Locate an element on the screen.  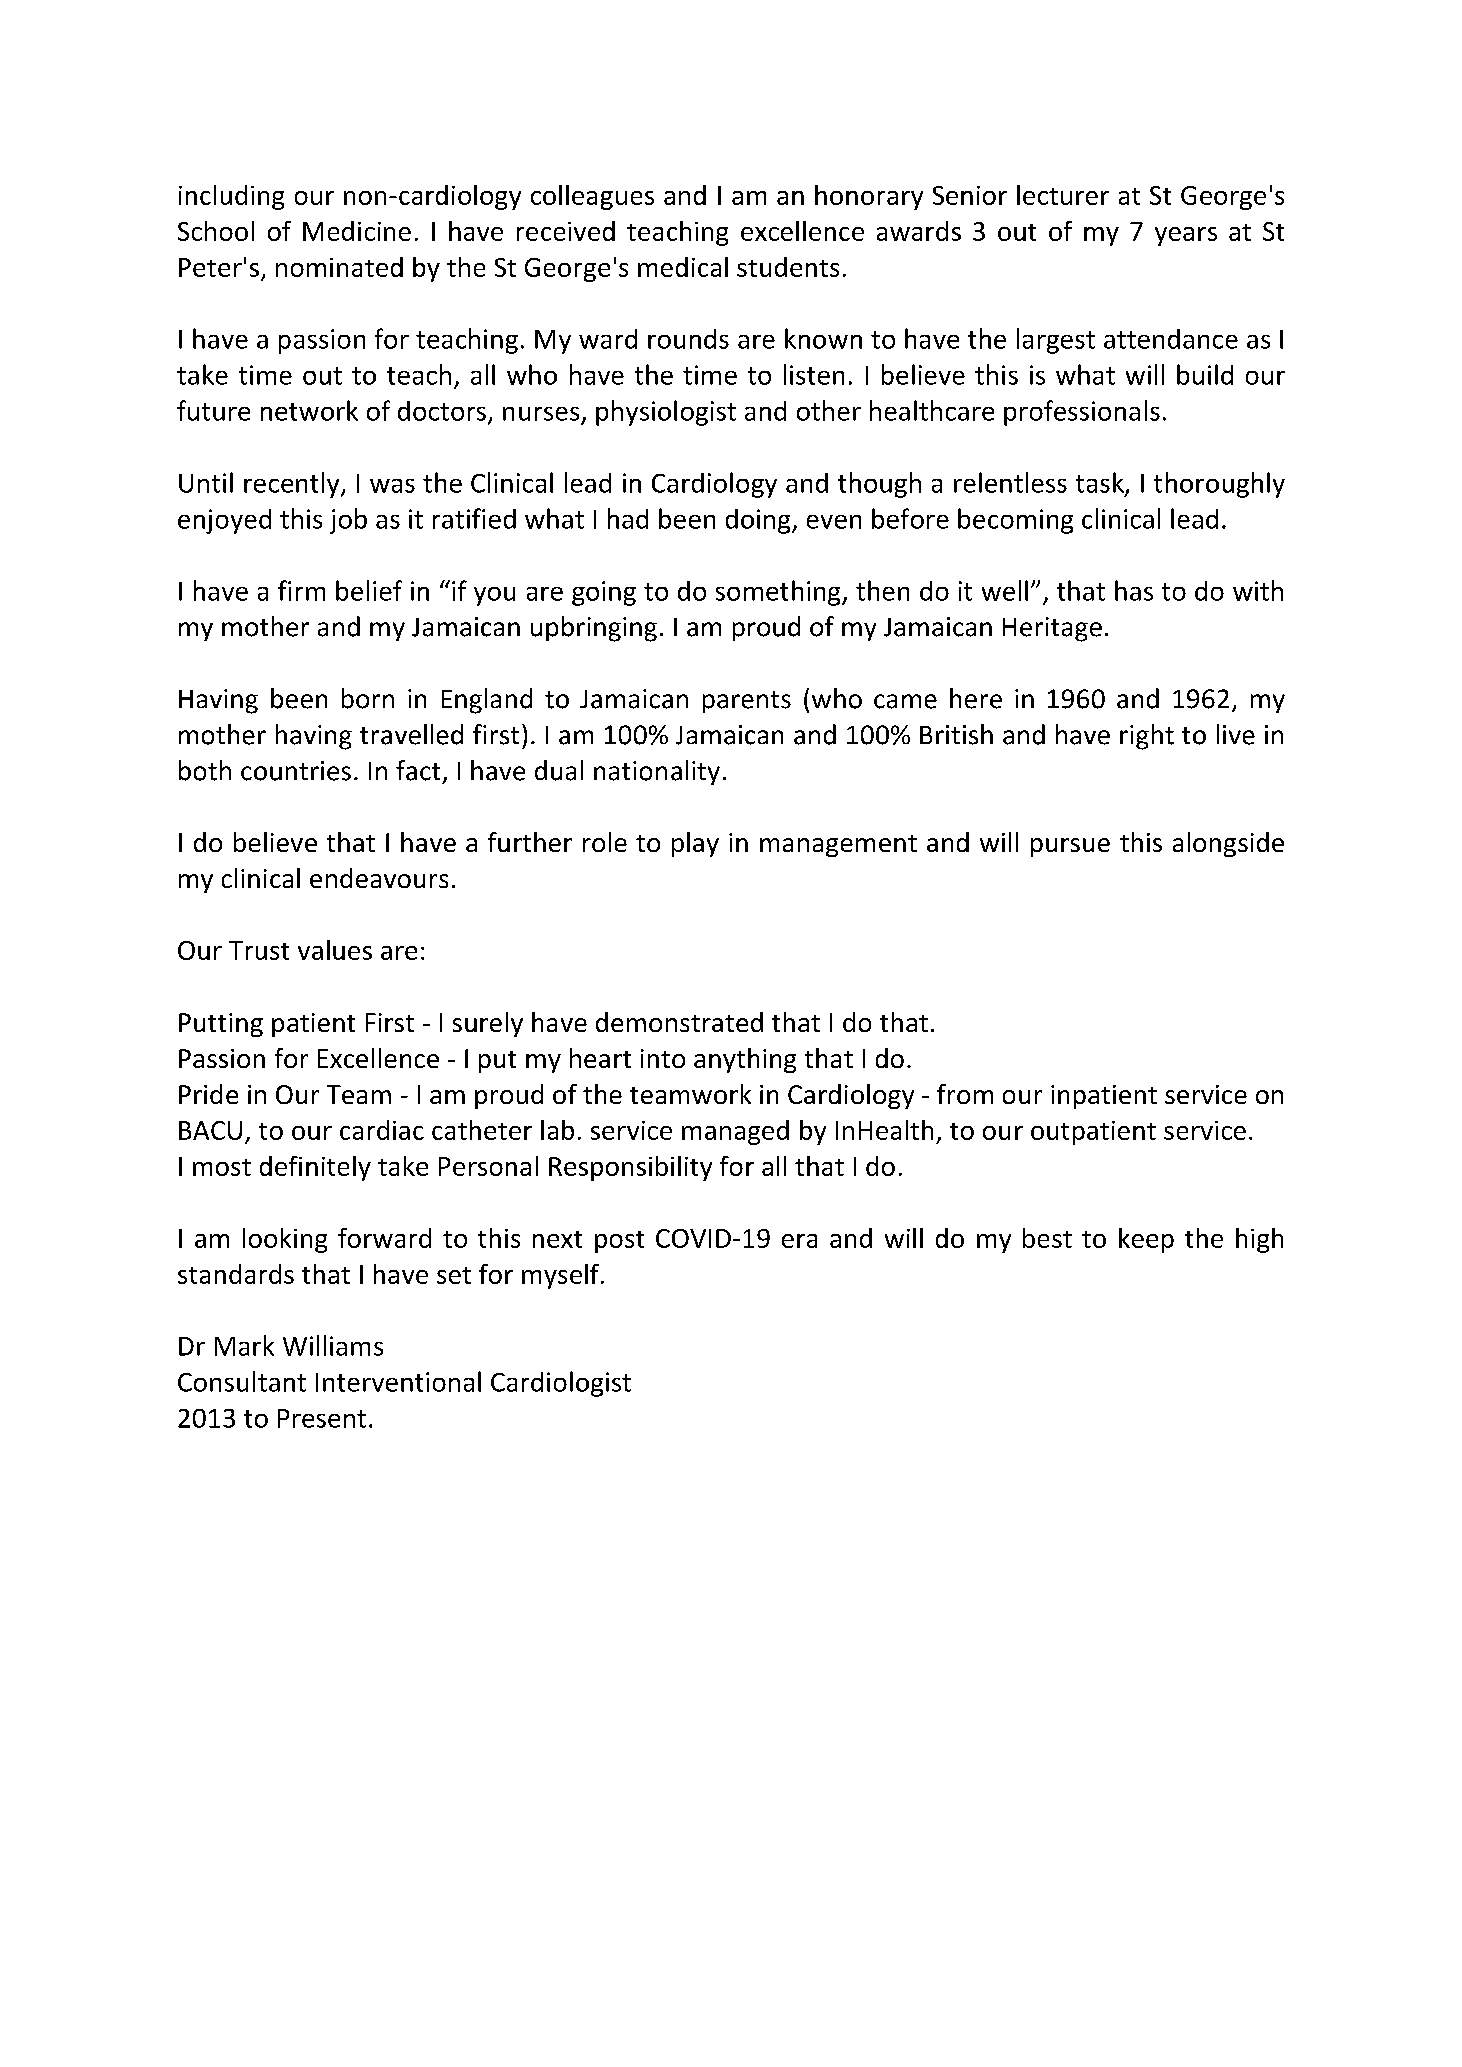
Cardiologist is located at coordinates (561, 1384).
